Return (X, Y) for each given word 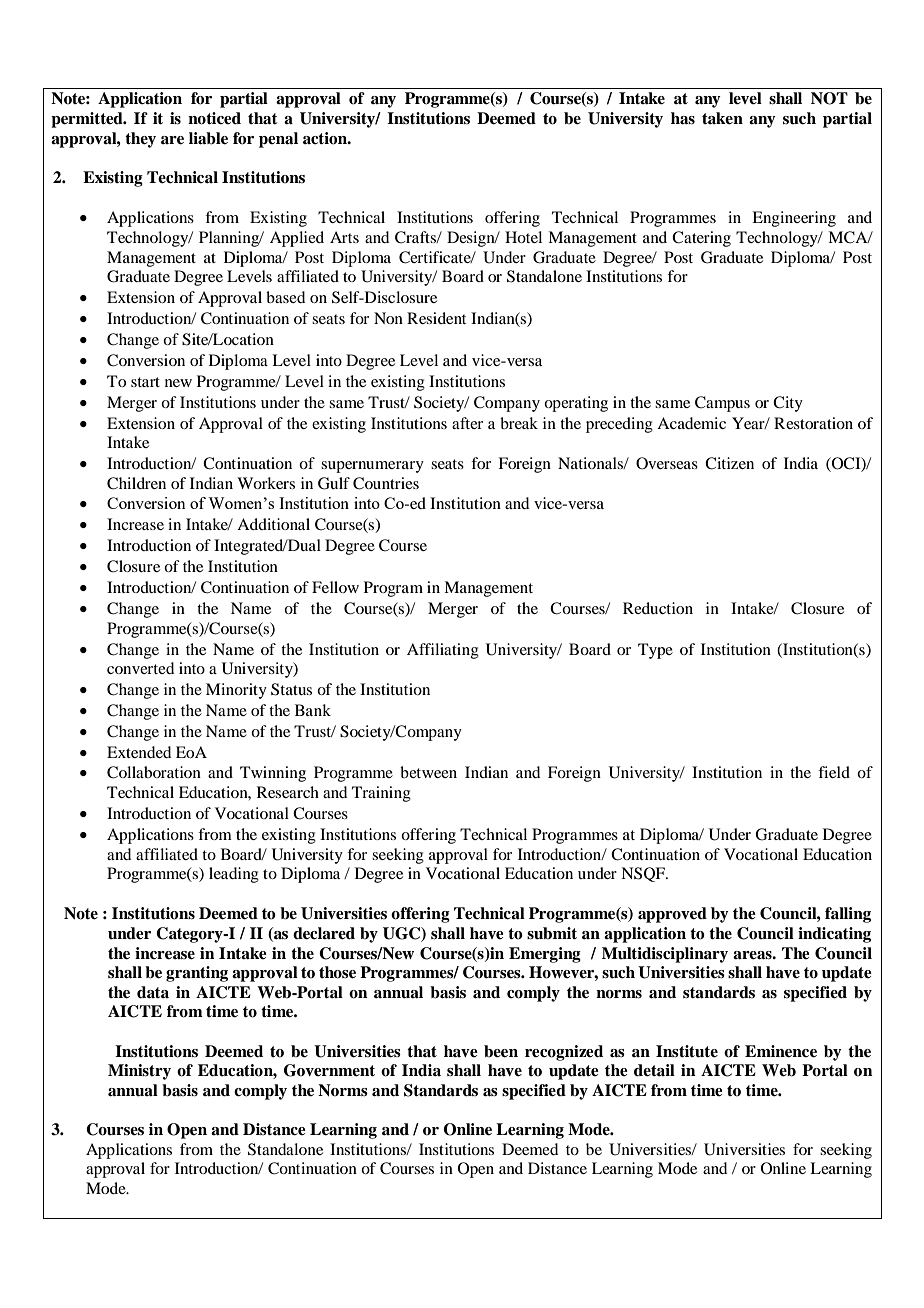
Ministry (139, 1072)
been (501, 1051)
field (834, 772)
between (428, 772)
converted (140, 668)
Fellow (335, 587)
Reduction (658, 608)
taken (722, 118)
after (467, 423)
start (145, 382)
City (788, 404)
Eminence (781, 1051)
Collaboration (154, 772)
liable (208, 138)
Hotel (523, 237)
